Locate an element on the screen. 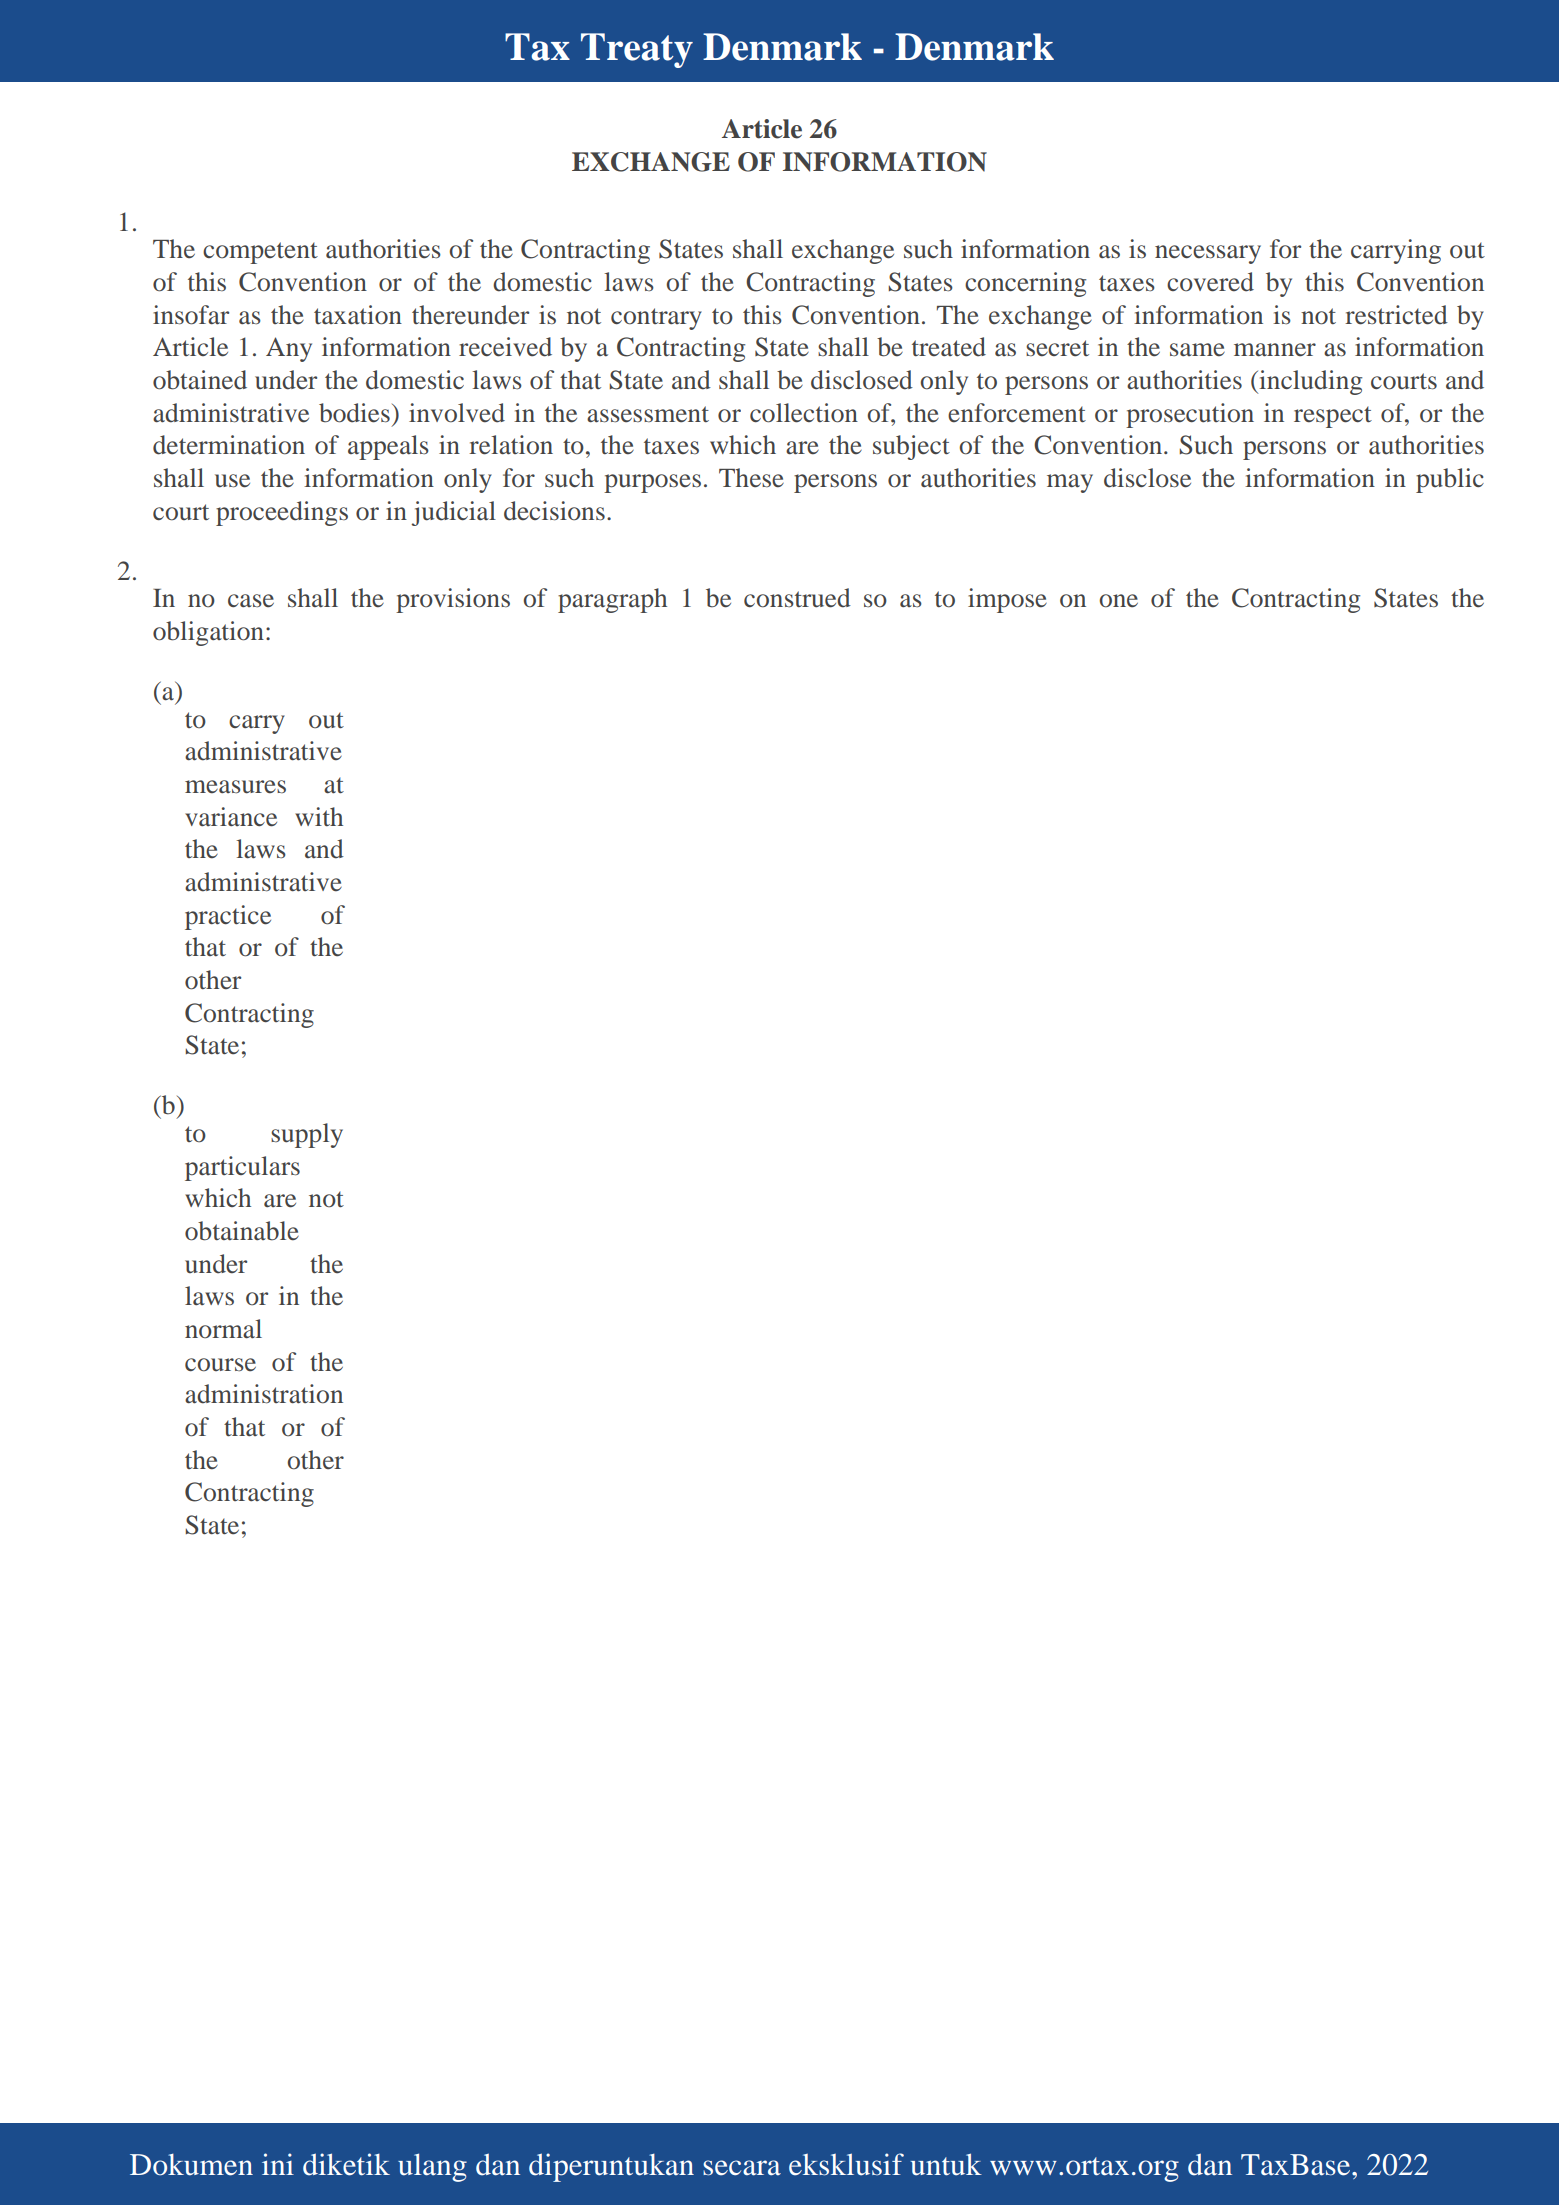  measures is located at coordinates (235, 787).
